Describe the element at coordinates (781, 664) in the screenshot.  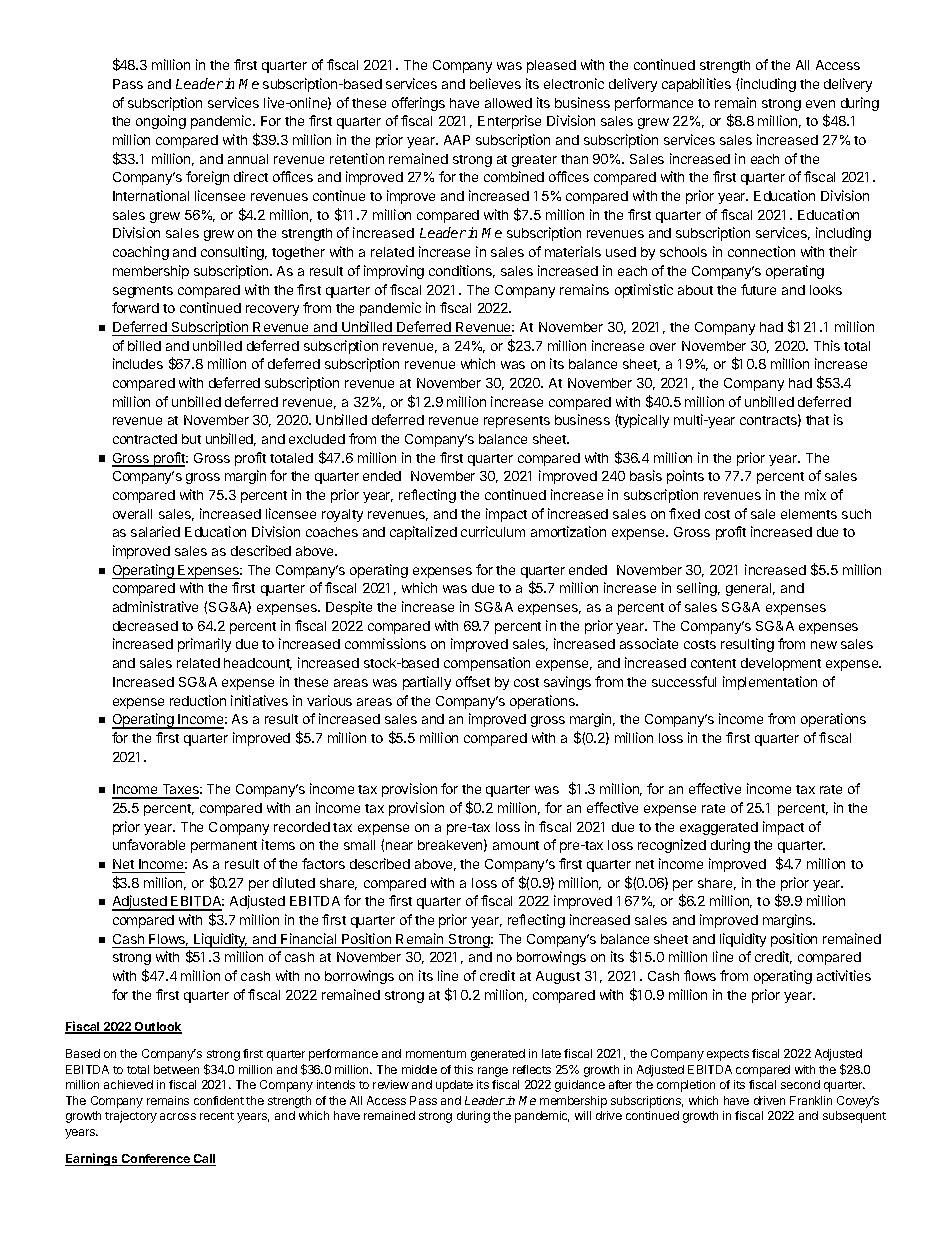
I see `development` at that location.
